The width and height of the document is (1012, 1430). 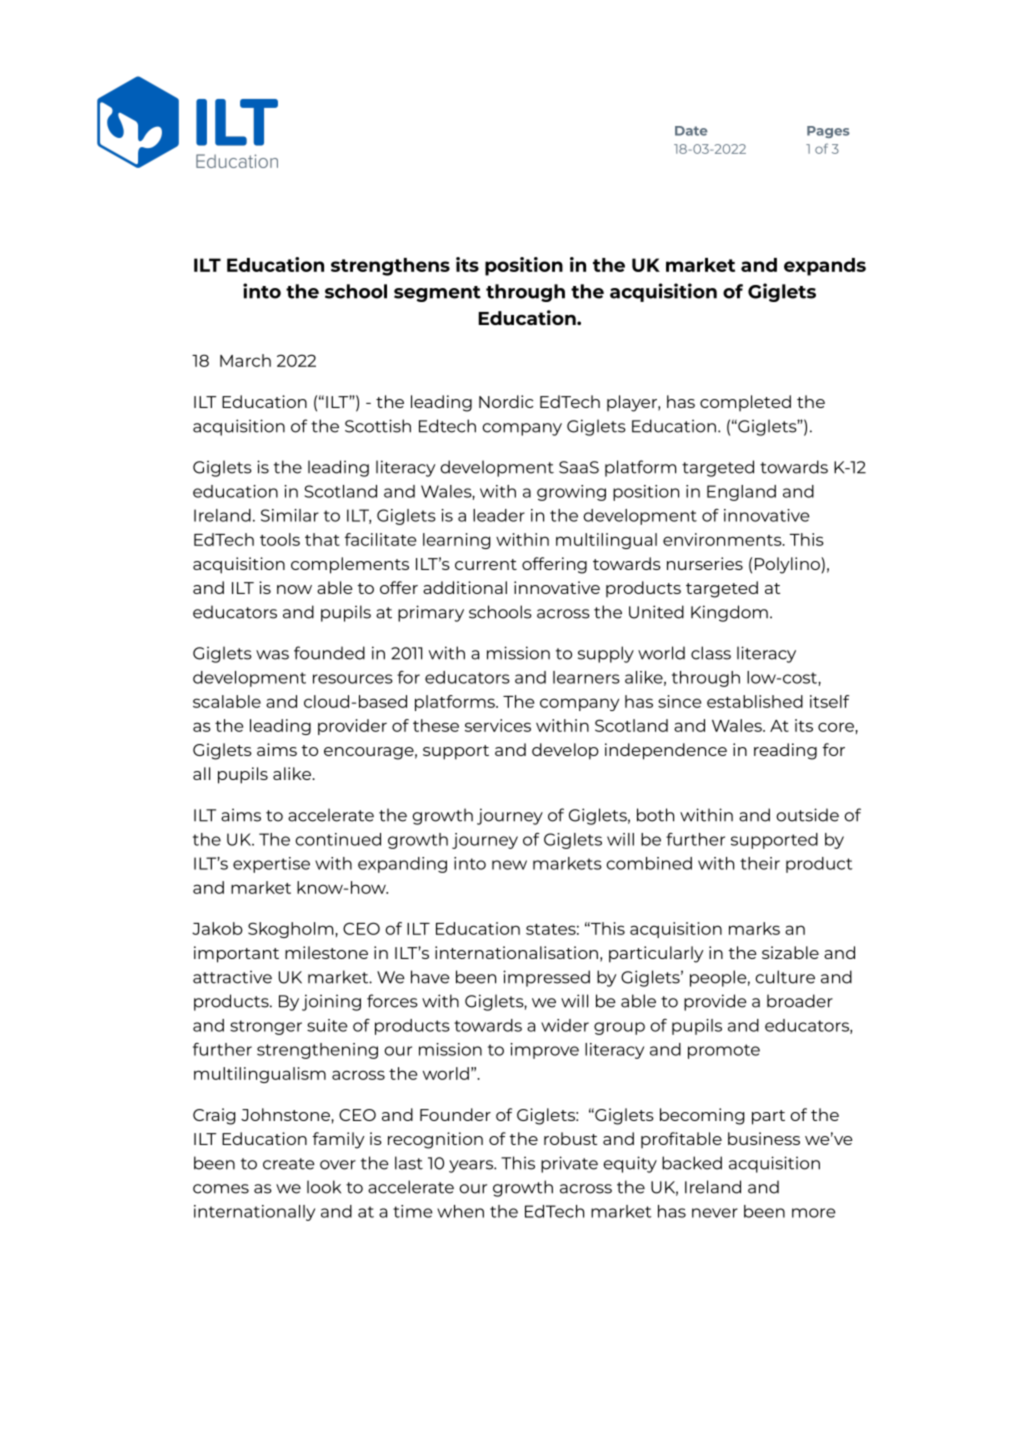 I want to click on Date, so click(x=691, y=131).
